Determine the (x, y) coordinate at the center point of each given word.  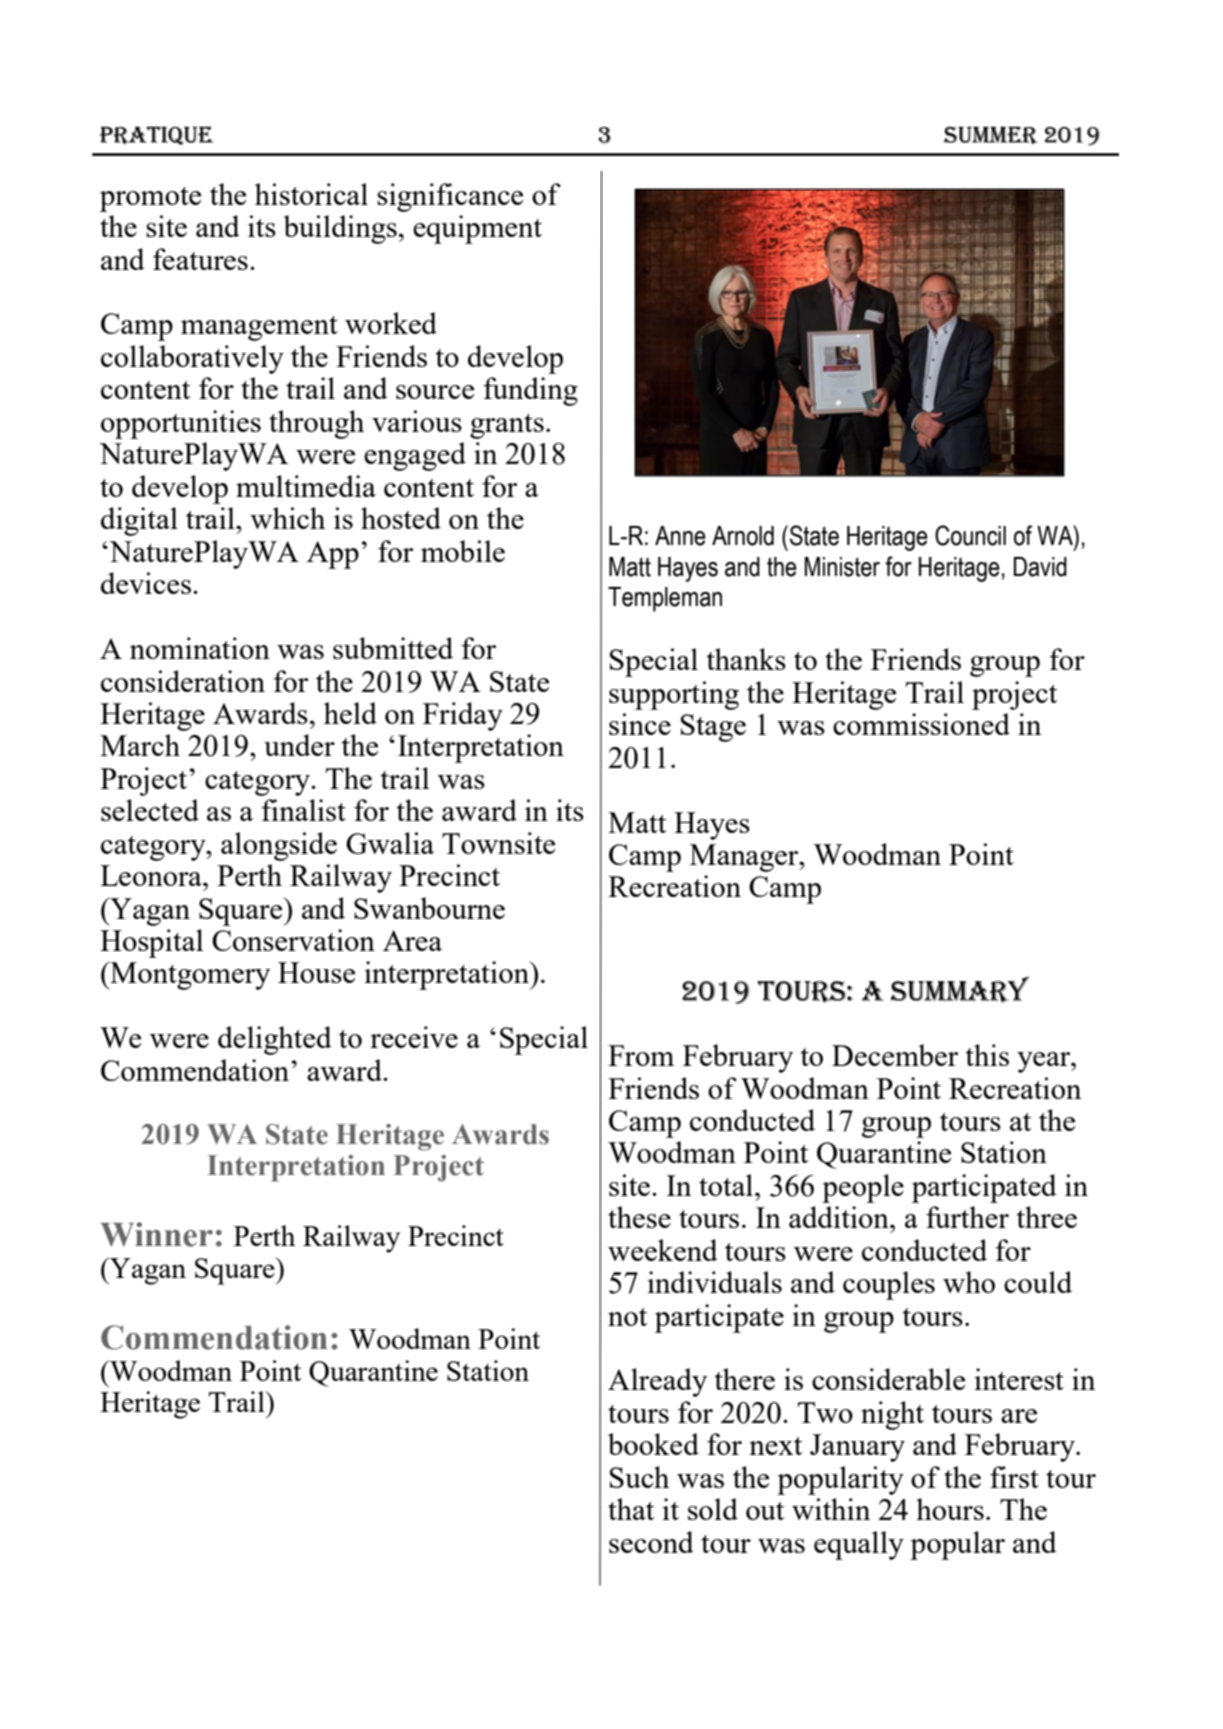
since (640, 724)
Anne (680, 536)
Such (639, 1477)
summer (991, 136)
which (287, 518)
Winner (156, 1234)
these (639, 1217)
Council (970, 535)
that (631, 1509)
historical (311, 194)
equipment (477, 229)
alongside (279, 846)
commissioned (921, 724)
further (967, 1217)
